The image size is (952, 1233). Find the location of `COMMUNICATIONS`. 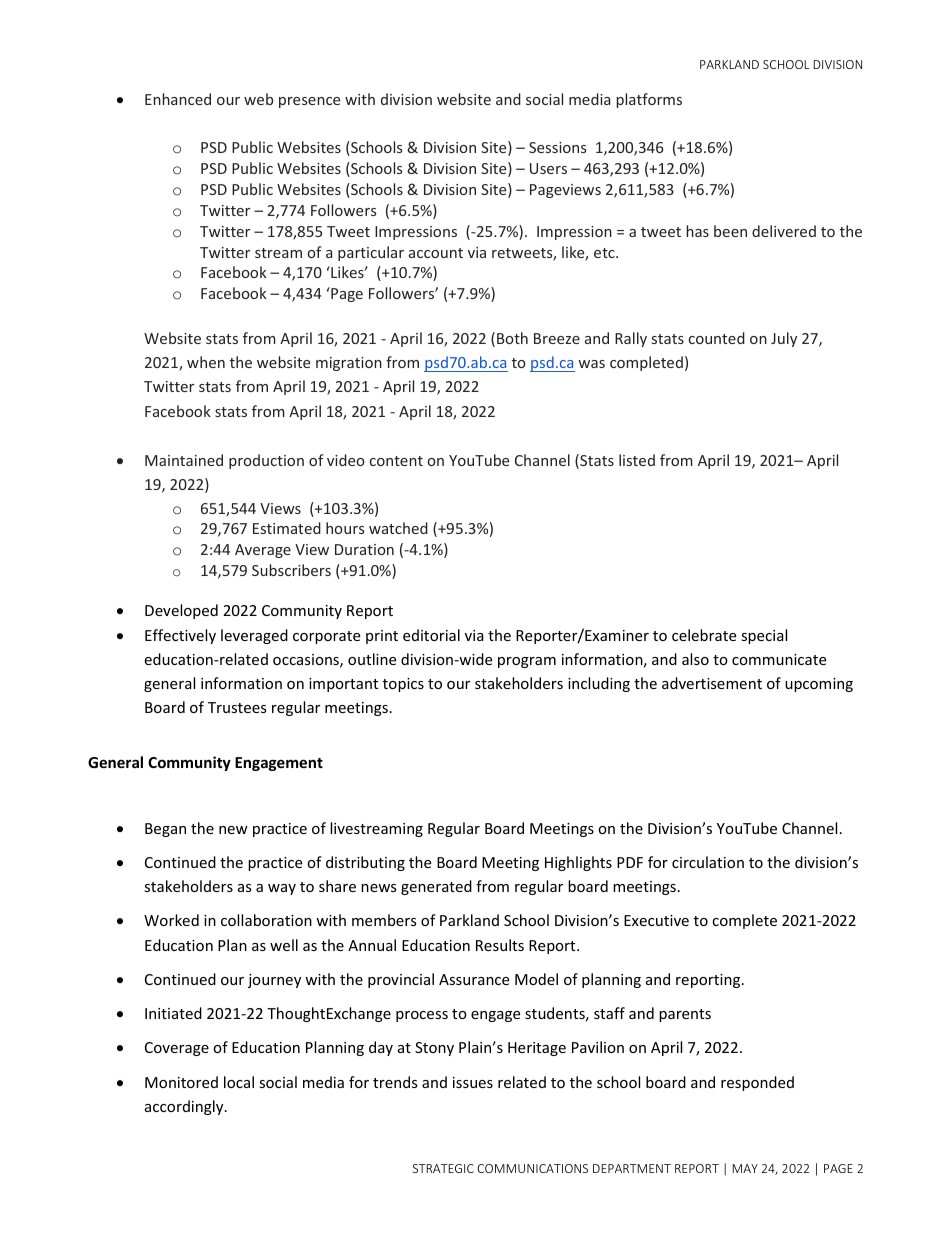

COMMUNICATIONS is located at coordinates (532, 1168).
